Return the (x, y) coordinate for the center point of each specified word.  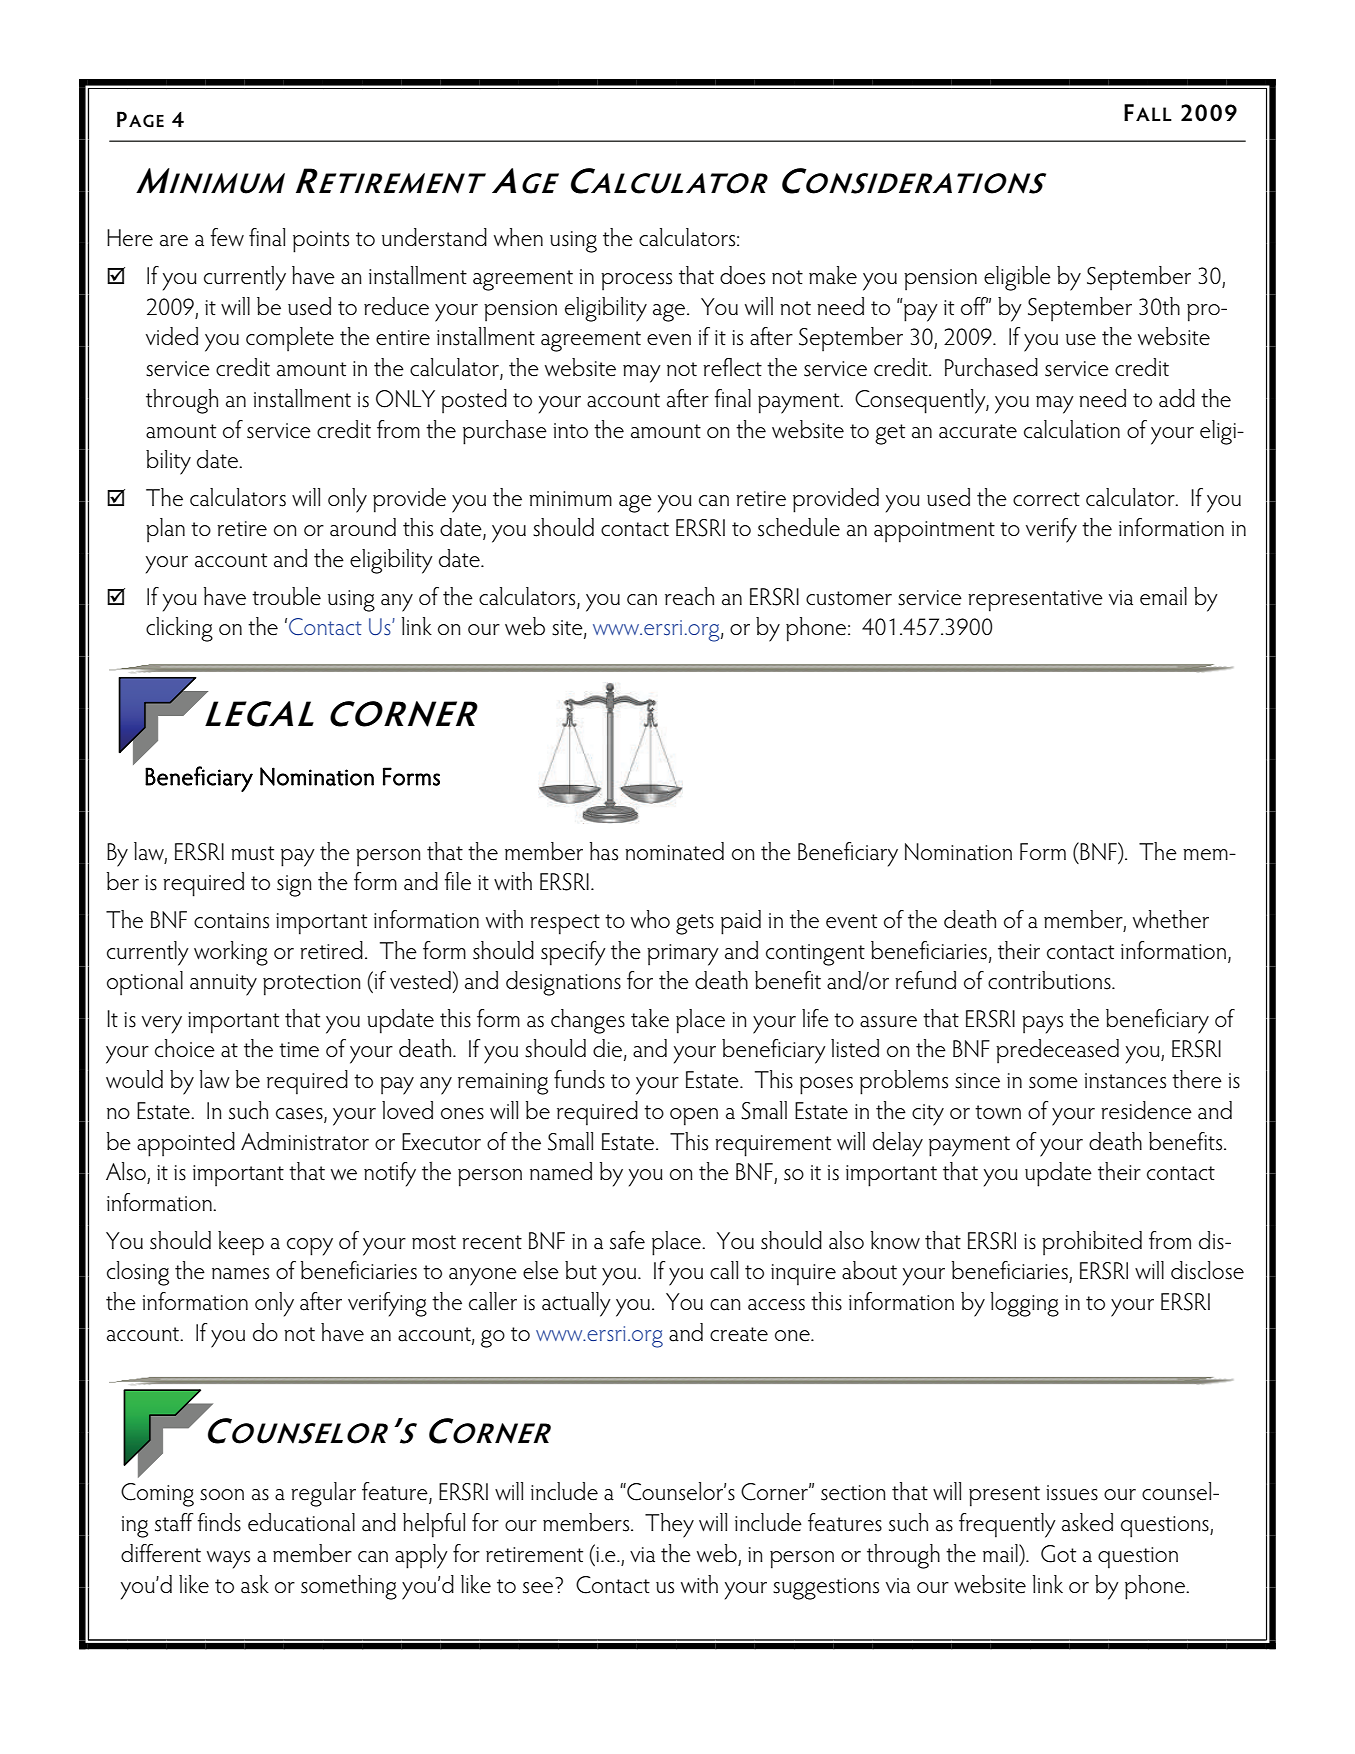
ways (228, 1560)
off (974, 306)
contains (231, 921)
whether (1171, 919)
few (227, 237)
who (650, 919)
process (636, 282)
